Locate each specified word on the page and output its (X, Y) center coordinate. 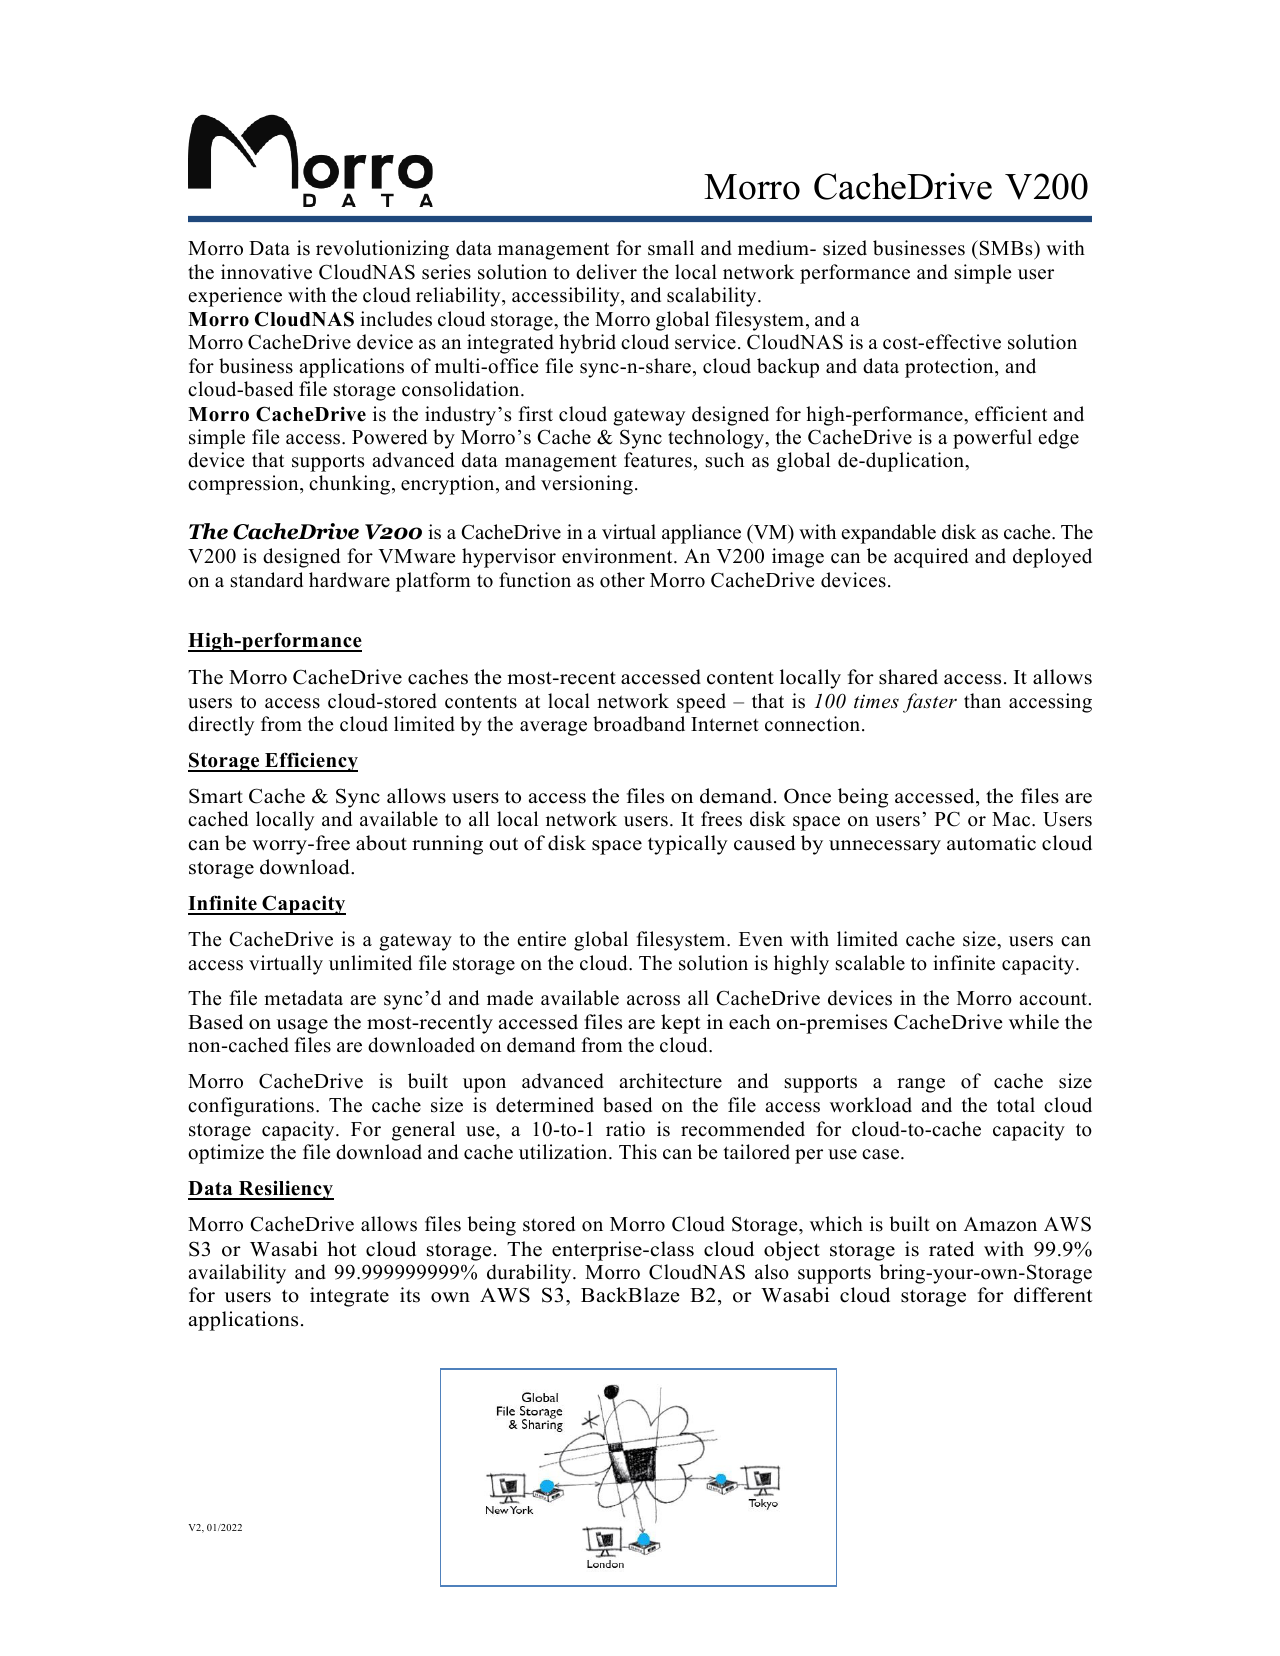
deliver (606, 272)
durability (530, 1274)
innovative (266, 272)
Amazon (1000, 1224)
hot (342, 1249)
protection (950, 368)
